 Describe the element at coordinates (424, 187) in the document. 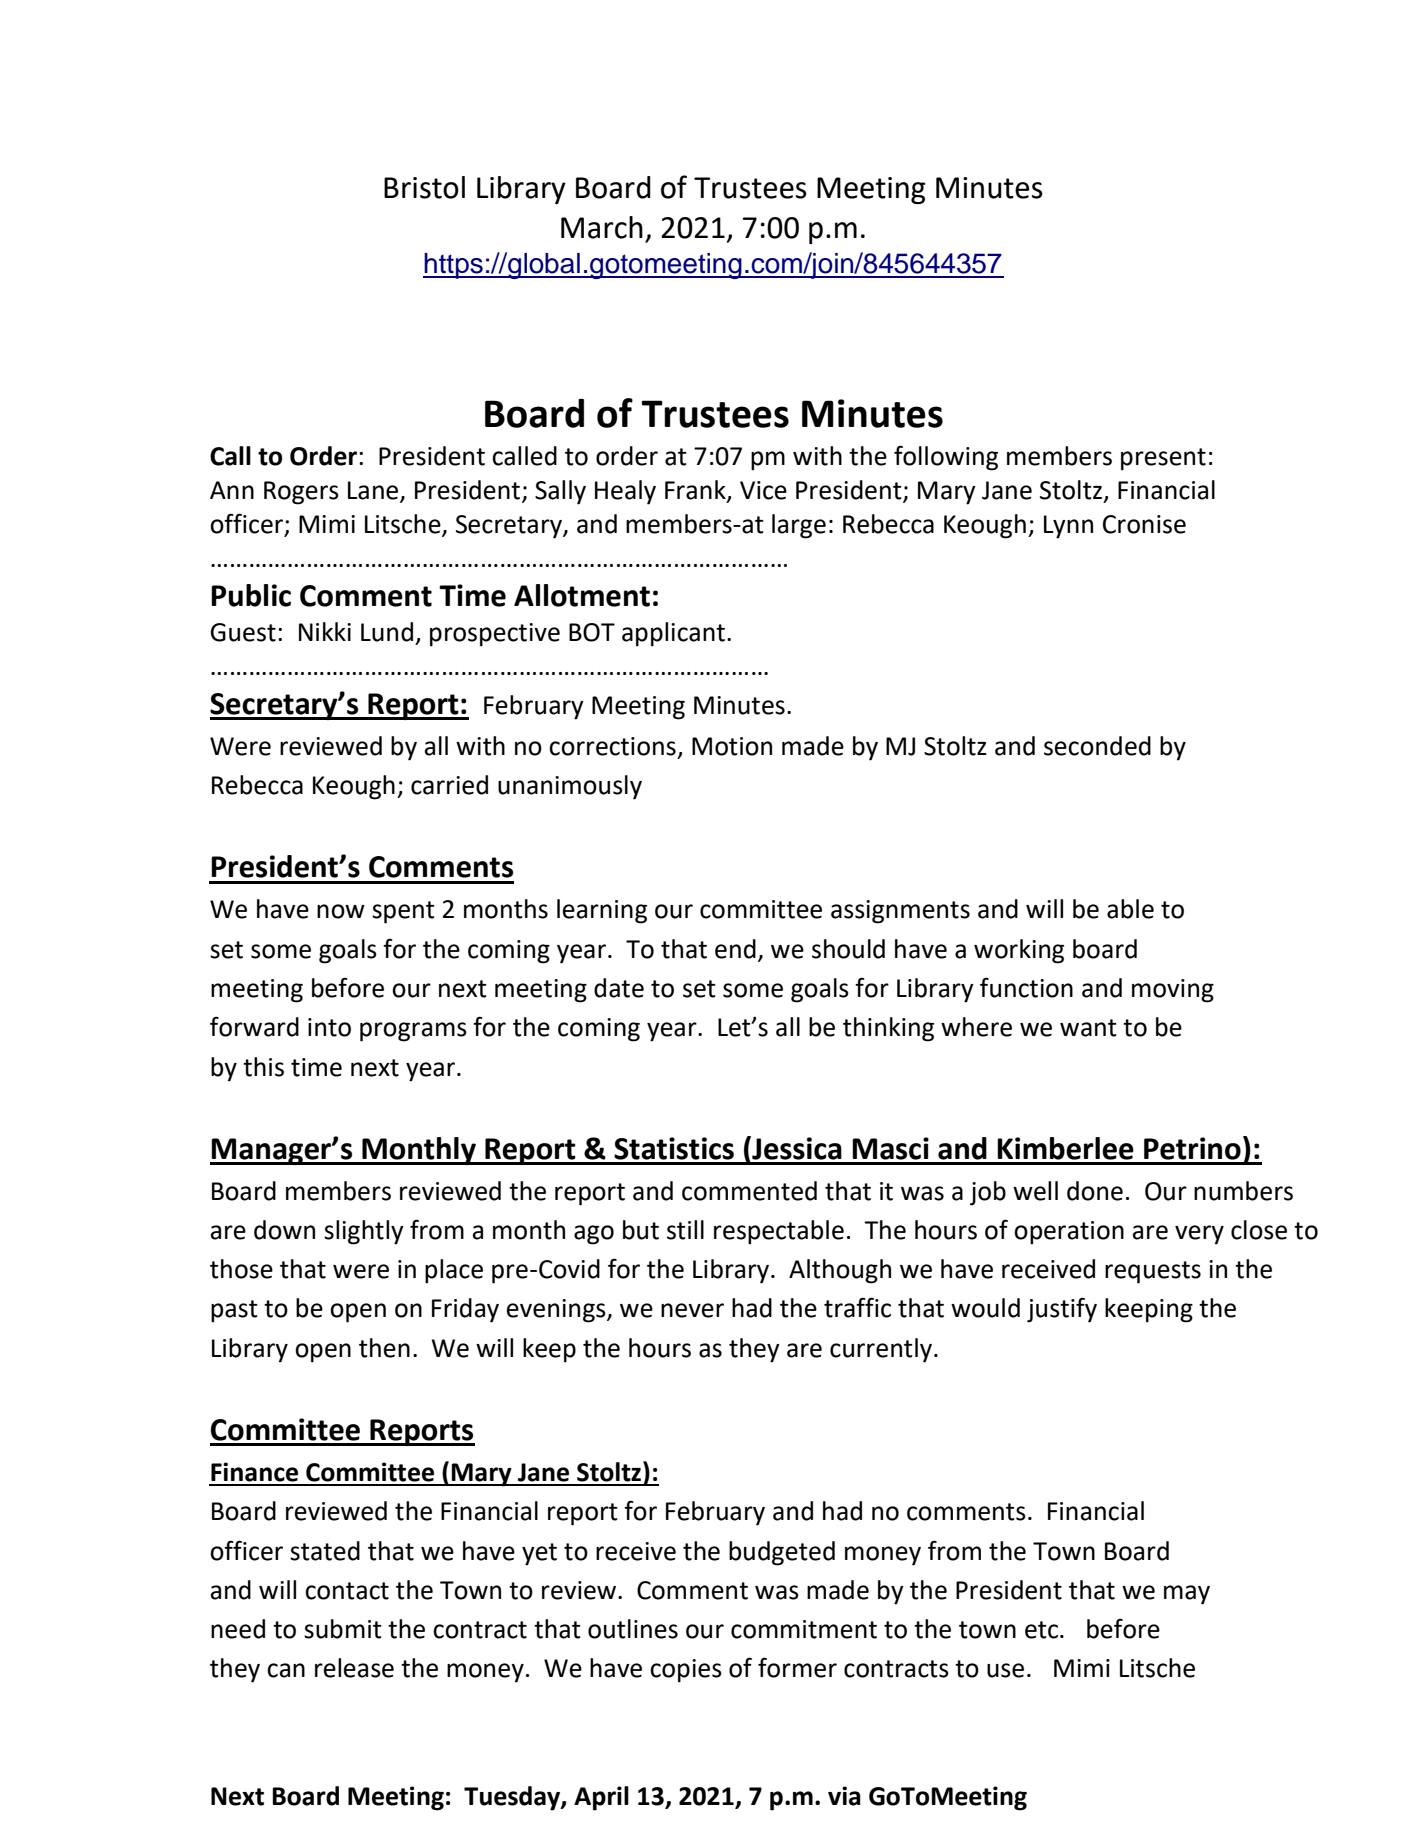

I see `Bristol` at that location.
